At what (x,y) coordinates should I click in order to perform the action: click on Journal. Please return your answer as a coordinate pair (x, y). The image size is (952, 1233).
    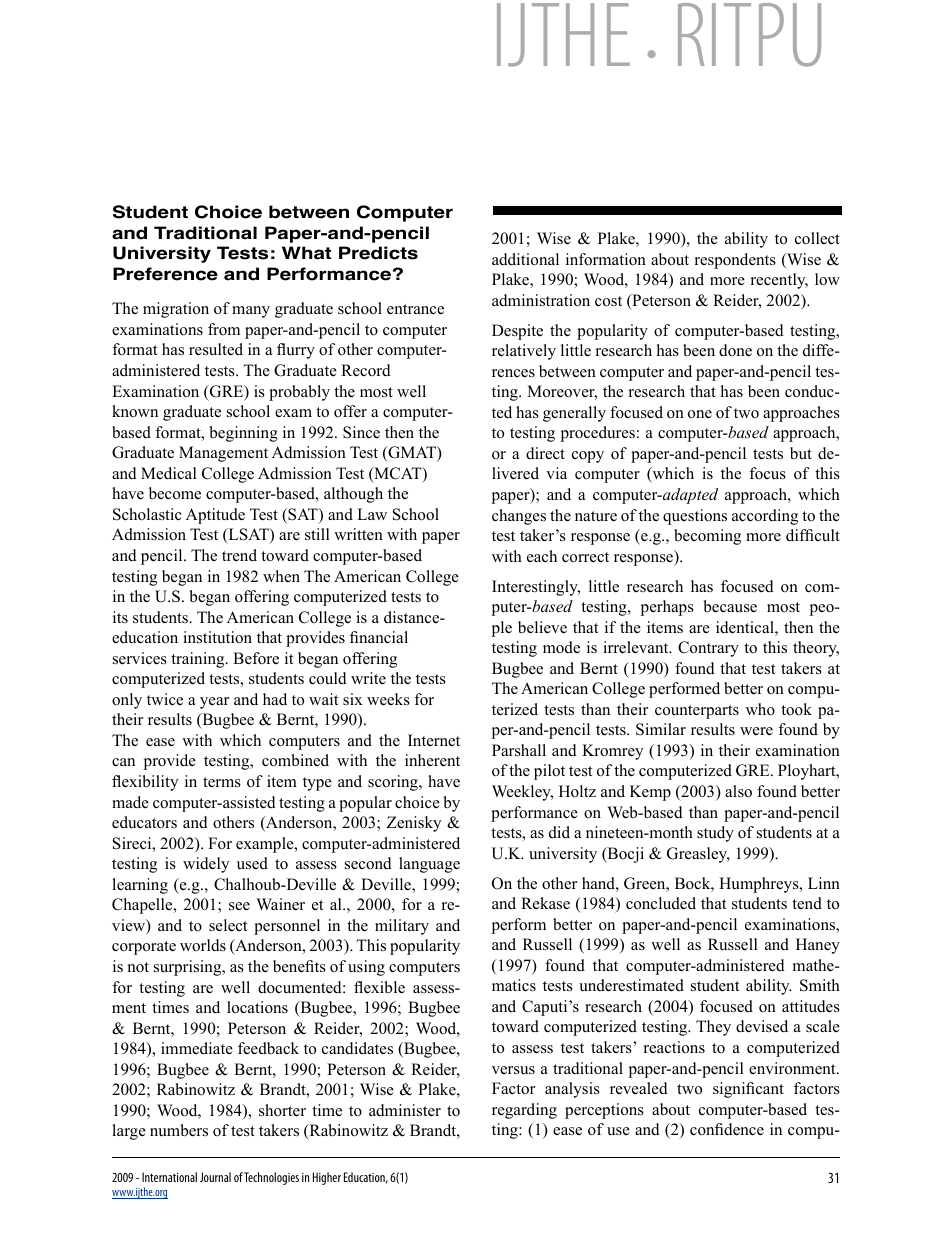
    Looking at the image, I should click on (215, 1177).
